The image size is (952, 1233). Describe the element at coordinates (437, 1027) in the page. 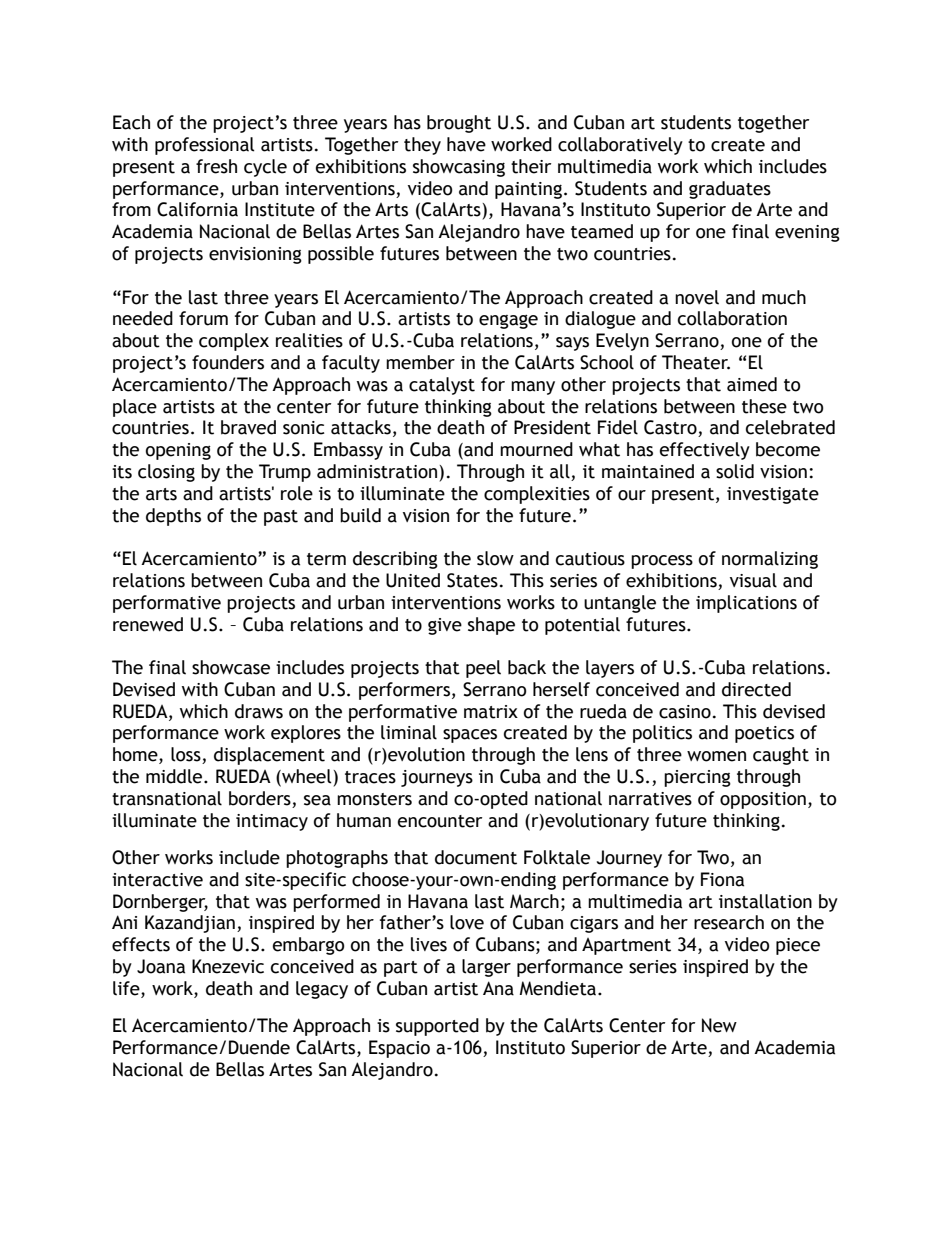

I see `supported` at that location.
